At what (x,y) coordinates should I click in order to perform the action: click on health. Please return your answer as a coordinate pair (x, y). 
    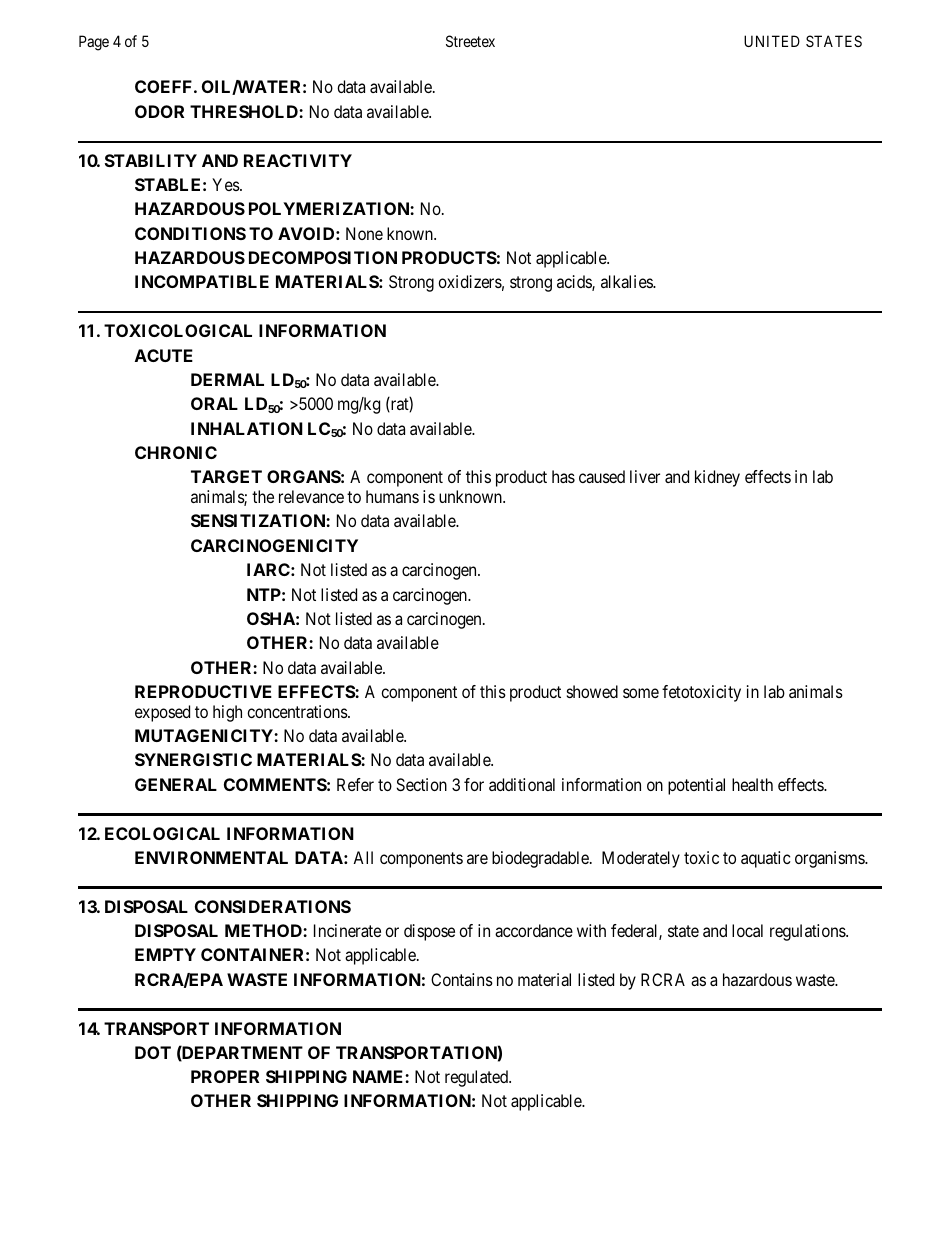
    Looking at the image, I should click on (752, 784).
